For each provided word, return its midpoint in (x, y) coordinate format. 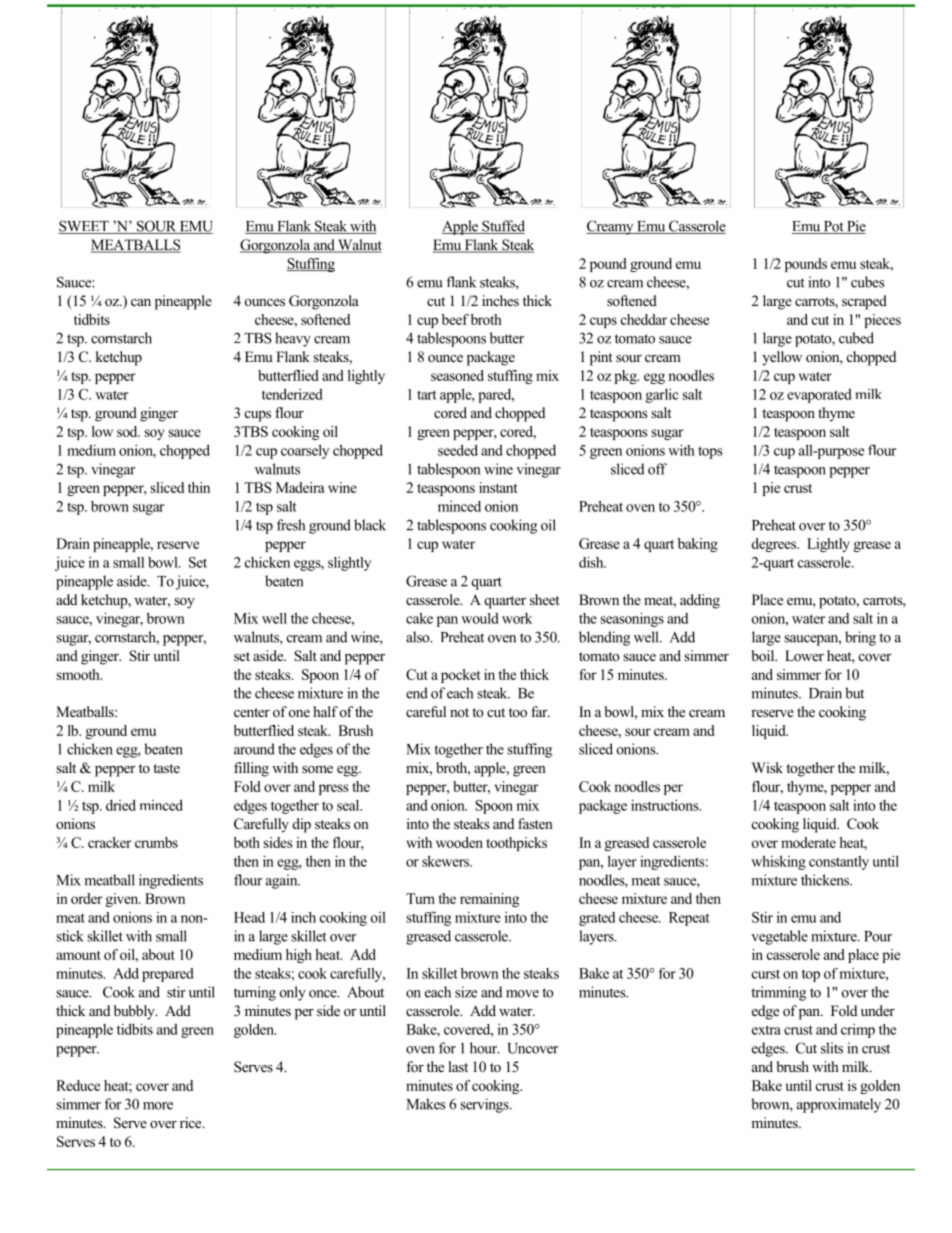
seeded (458, 450)
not (459, 712)
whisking (778, 862)
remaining (489, 900)
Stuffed (502, 227)
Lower (804, 656)
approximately (839, 1105)
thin (199, 487)
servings (485, 1105)
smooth (79, 674)
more (158, 1106)
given (123, 900)
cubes (868, 282)
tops (710, 452)
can (141, 302)
